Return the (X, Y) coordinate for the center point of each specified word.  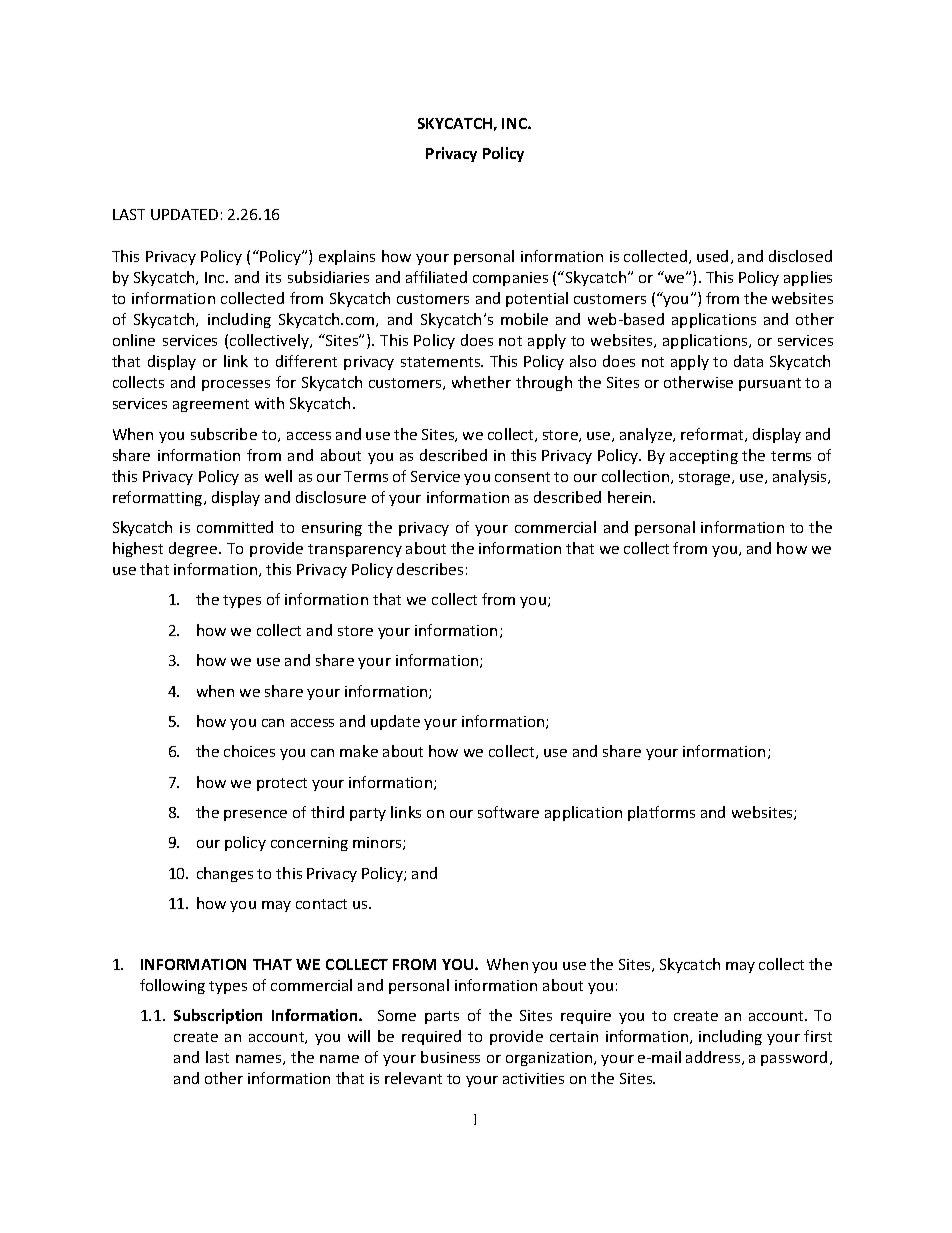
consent (522, 477)
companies (510, 279)
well (278, 476)
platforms (661, 813)
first (818, 1036)
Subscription (218, 1016)
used (712, 256)
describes (430, 569)
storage (706, 478)
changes (225, 874)
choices (249, 751)
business (450, 1057)
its (273, 277)
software (508, 812)
